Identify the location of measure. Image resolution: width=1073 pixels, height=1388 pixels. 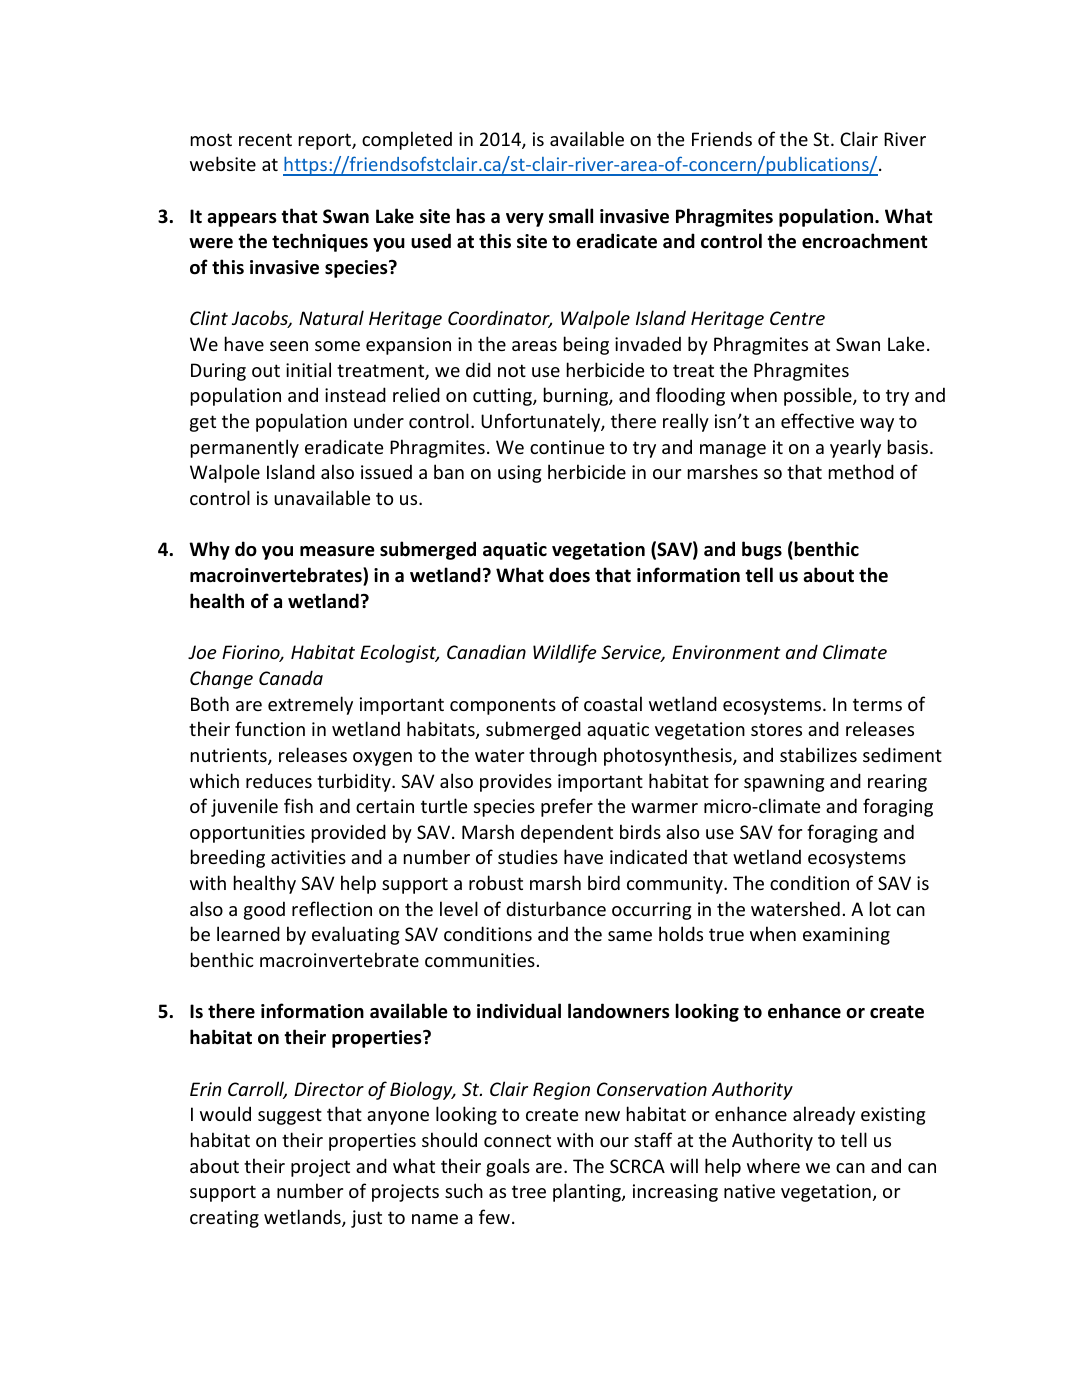
(337, 551).
